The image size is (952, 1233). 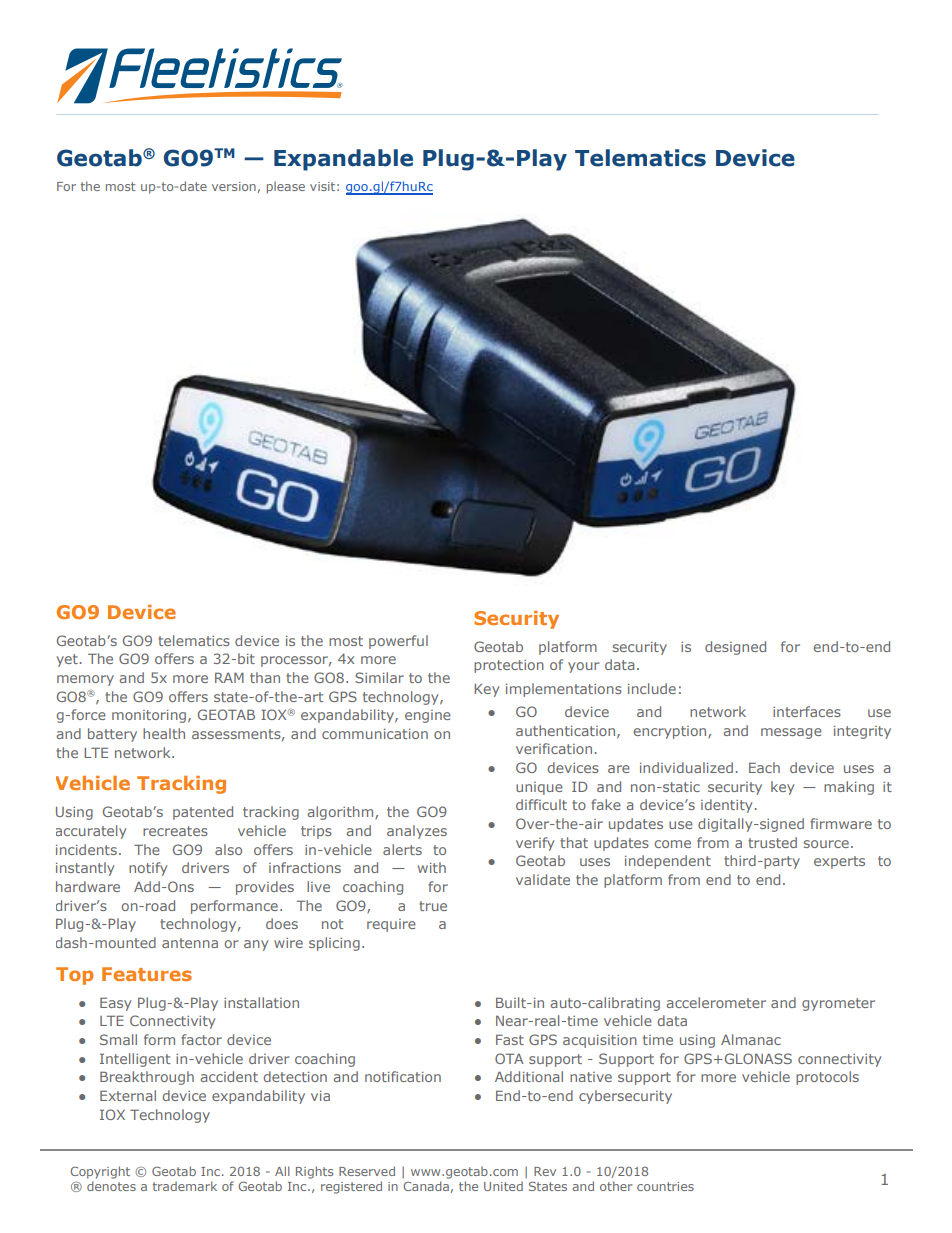 What do you see at coordinates (807, 711) in the screenshot?
I see `interfaces` at bounding box center [807, 711].
